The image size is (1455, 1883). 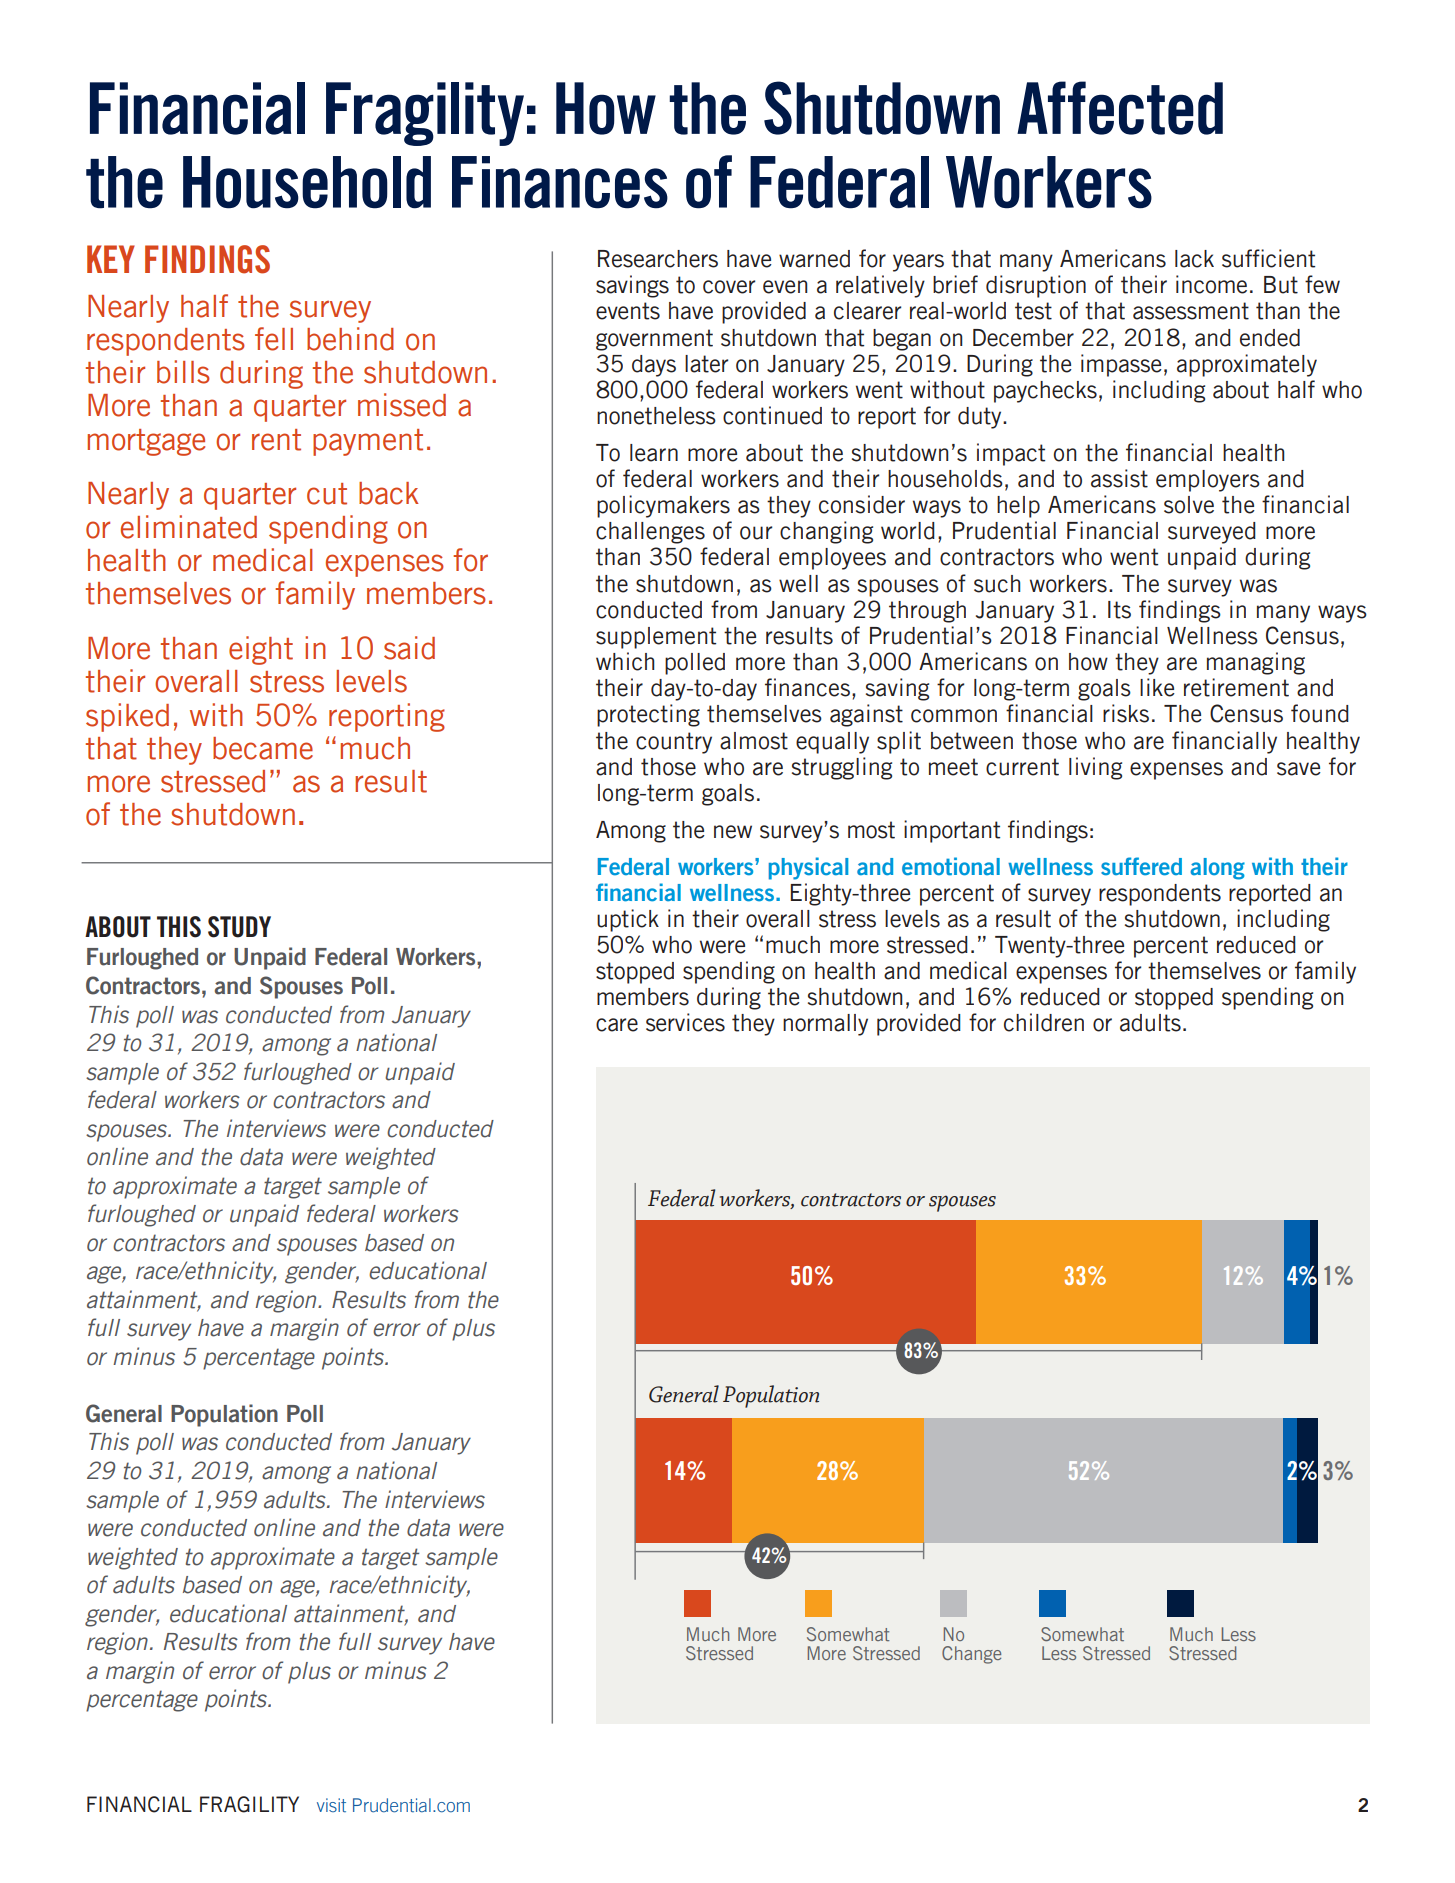 I want to click on Researchers, so click(x=658, y=259).
